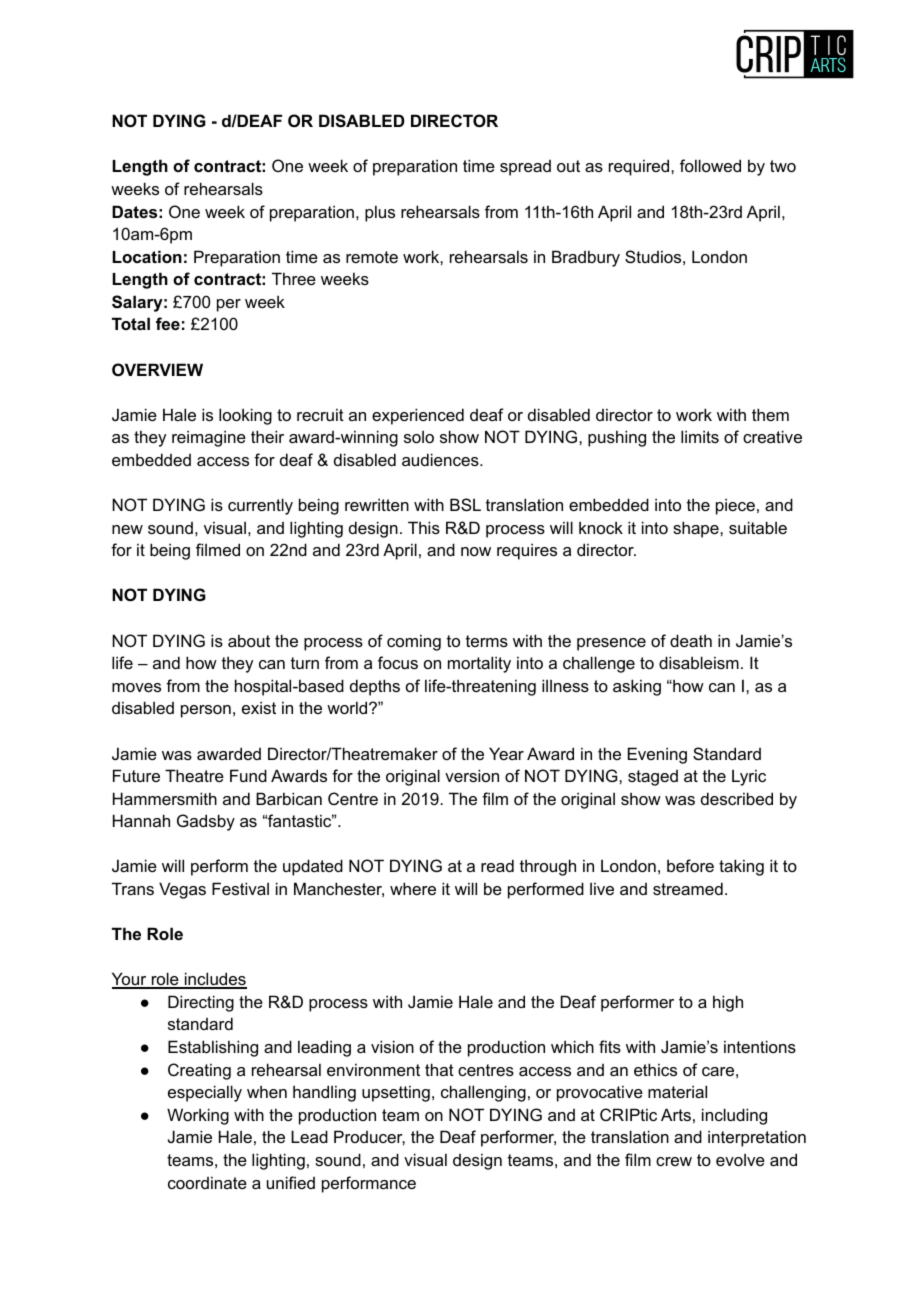 This document has width=924, height=1307. What do you see at coordinates (380, 213) in the document?
I see `plus` at bounding box center [380, 213].
